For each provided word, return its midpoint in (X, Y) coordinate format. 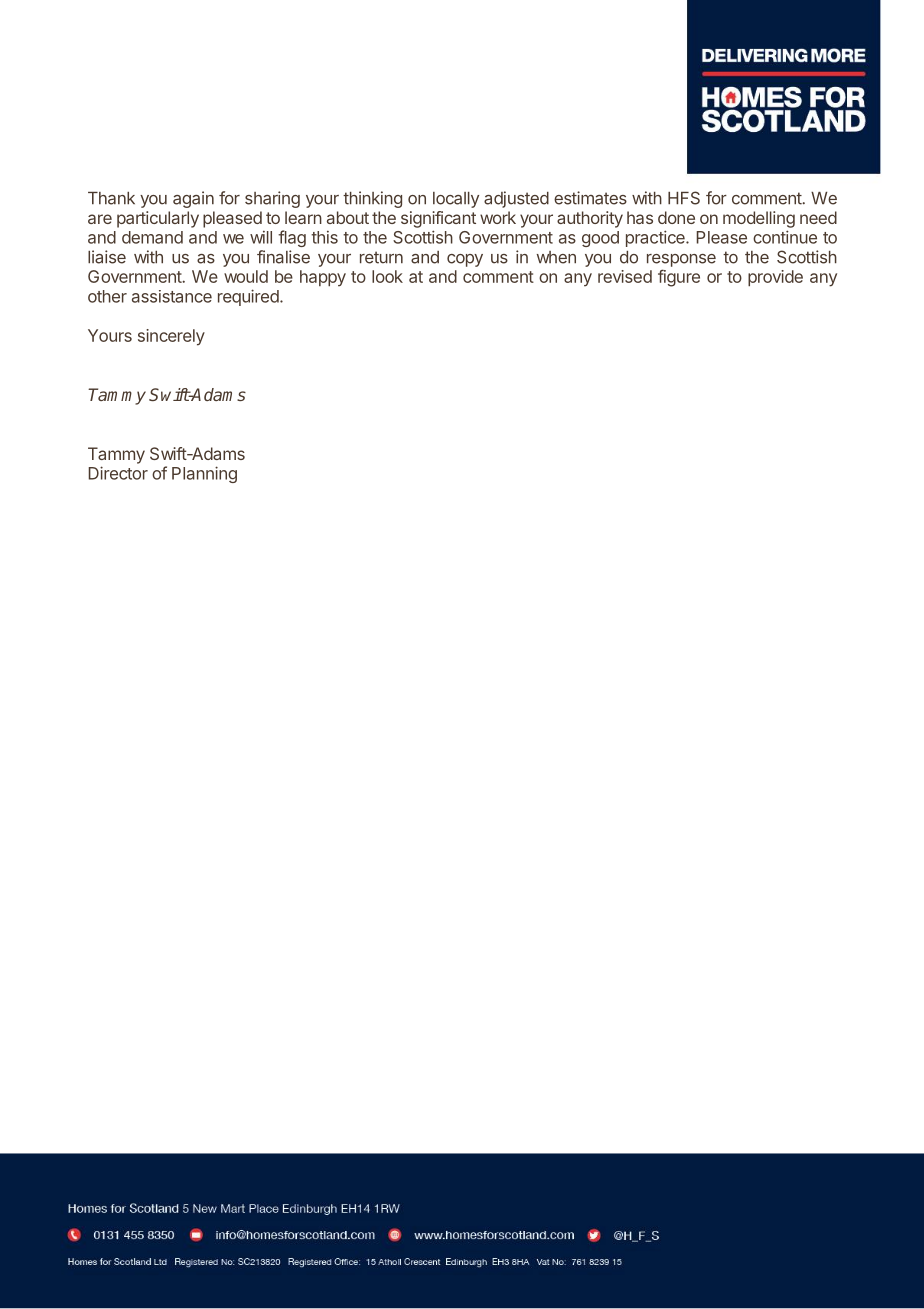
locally (456, 200)
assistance (172, 296)
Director (118, 473)
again (193, 199)
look (387, 276)
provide (775, 278)
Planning (204, 474)
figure (679, 278)
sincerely (171, 337)
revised (625, 276)
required (248, 297)
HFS (684, 198)
